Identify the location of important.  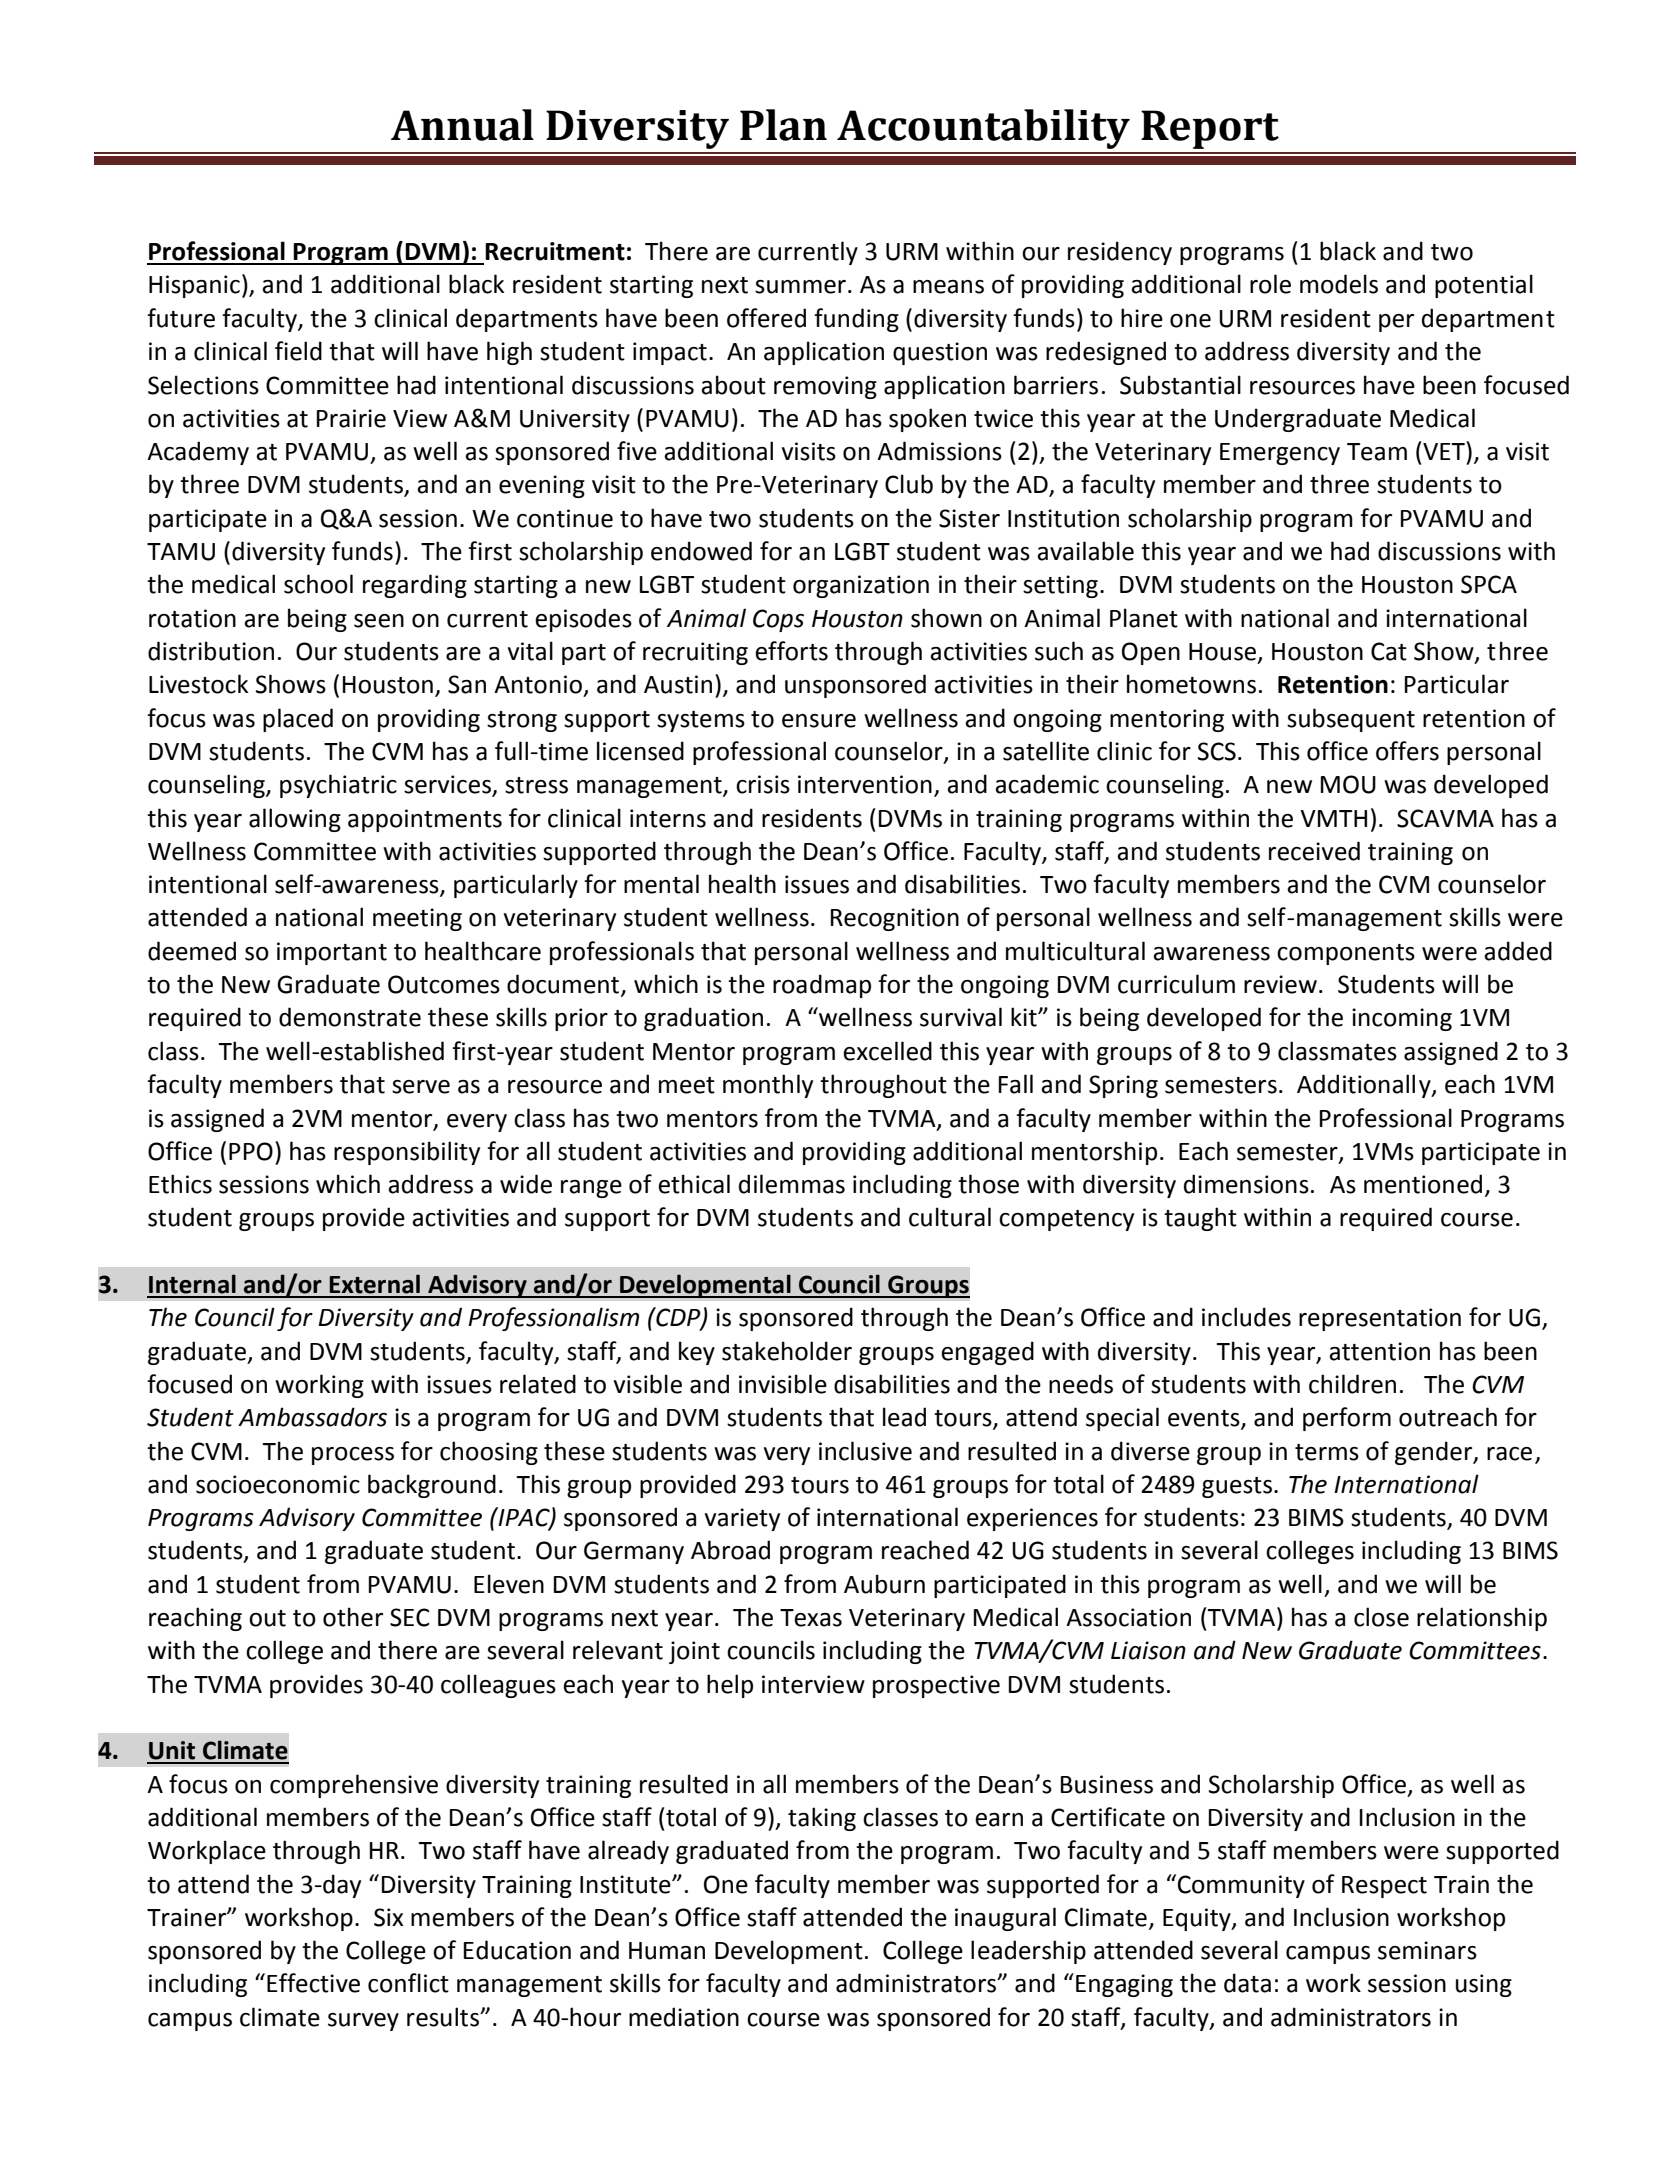
(332, 953).
